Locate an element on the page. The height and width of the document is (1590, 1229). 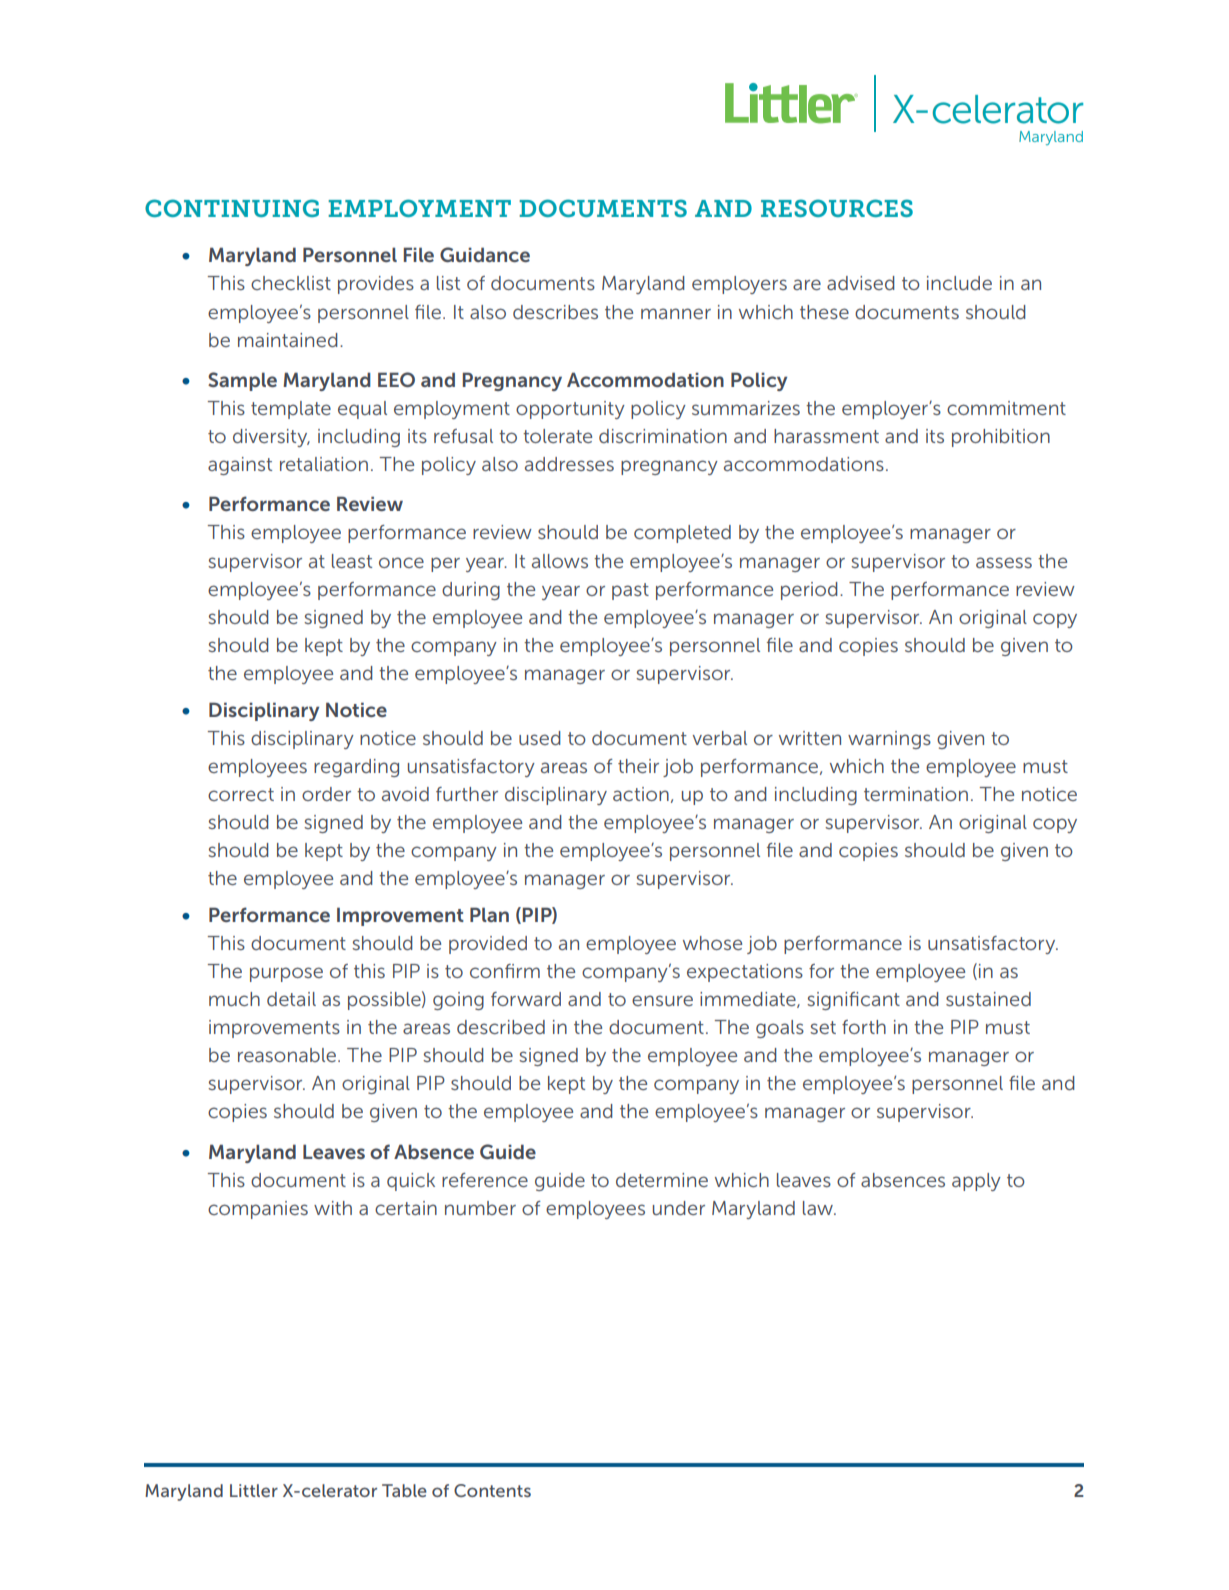
manner is located at coordinates (676, 313).
